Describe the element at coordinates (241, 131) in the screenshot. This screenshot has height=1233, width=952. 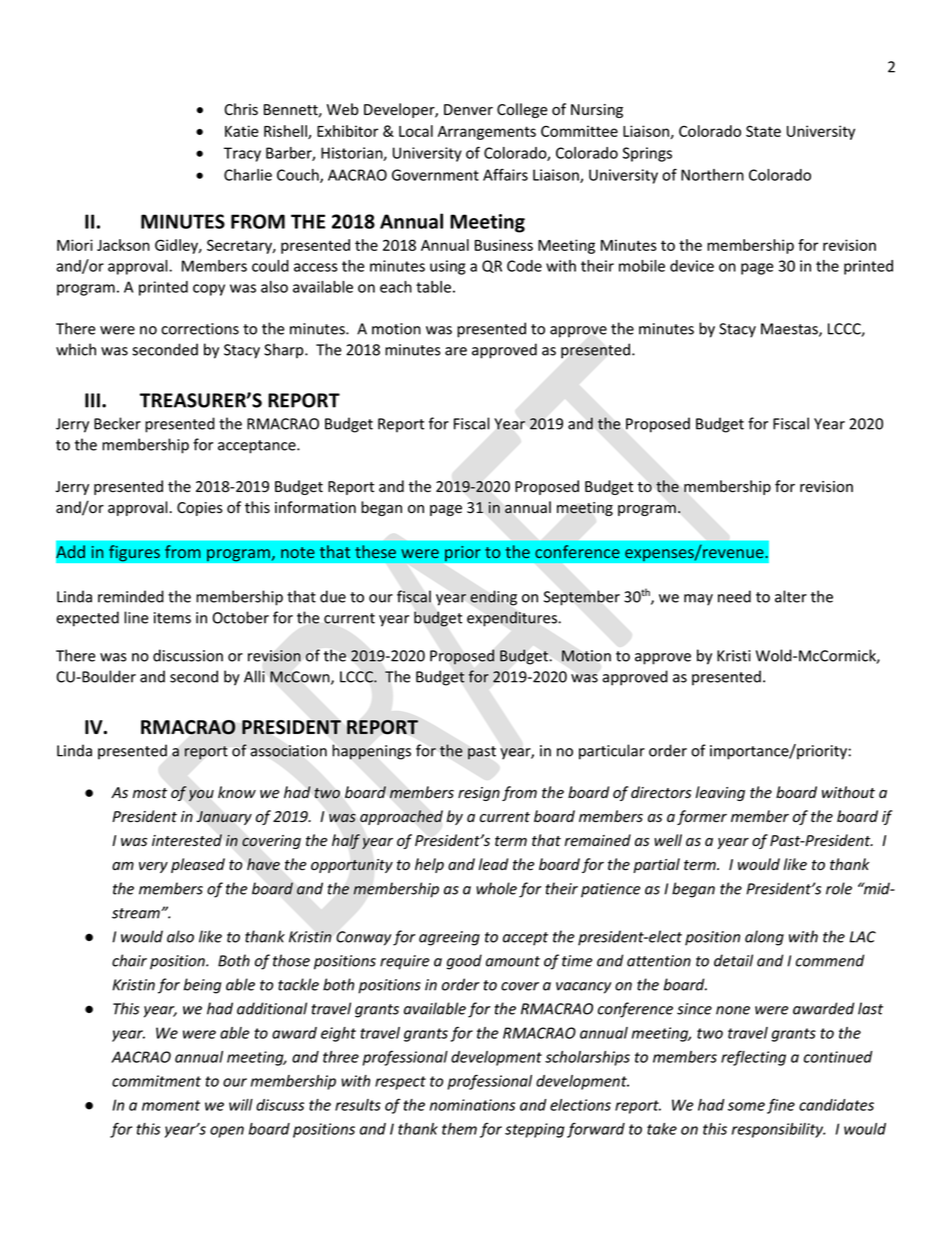
I see `Katie` at that location.
